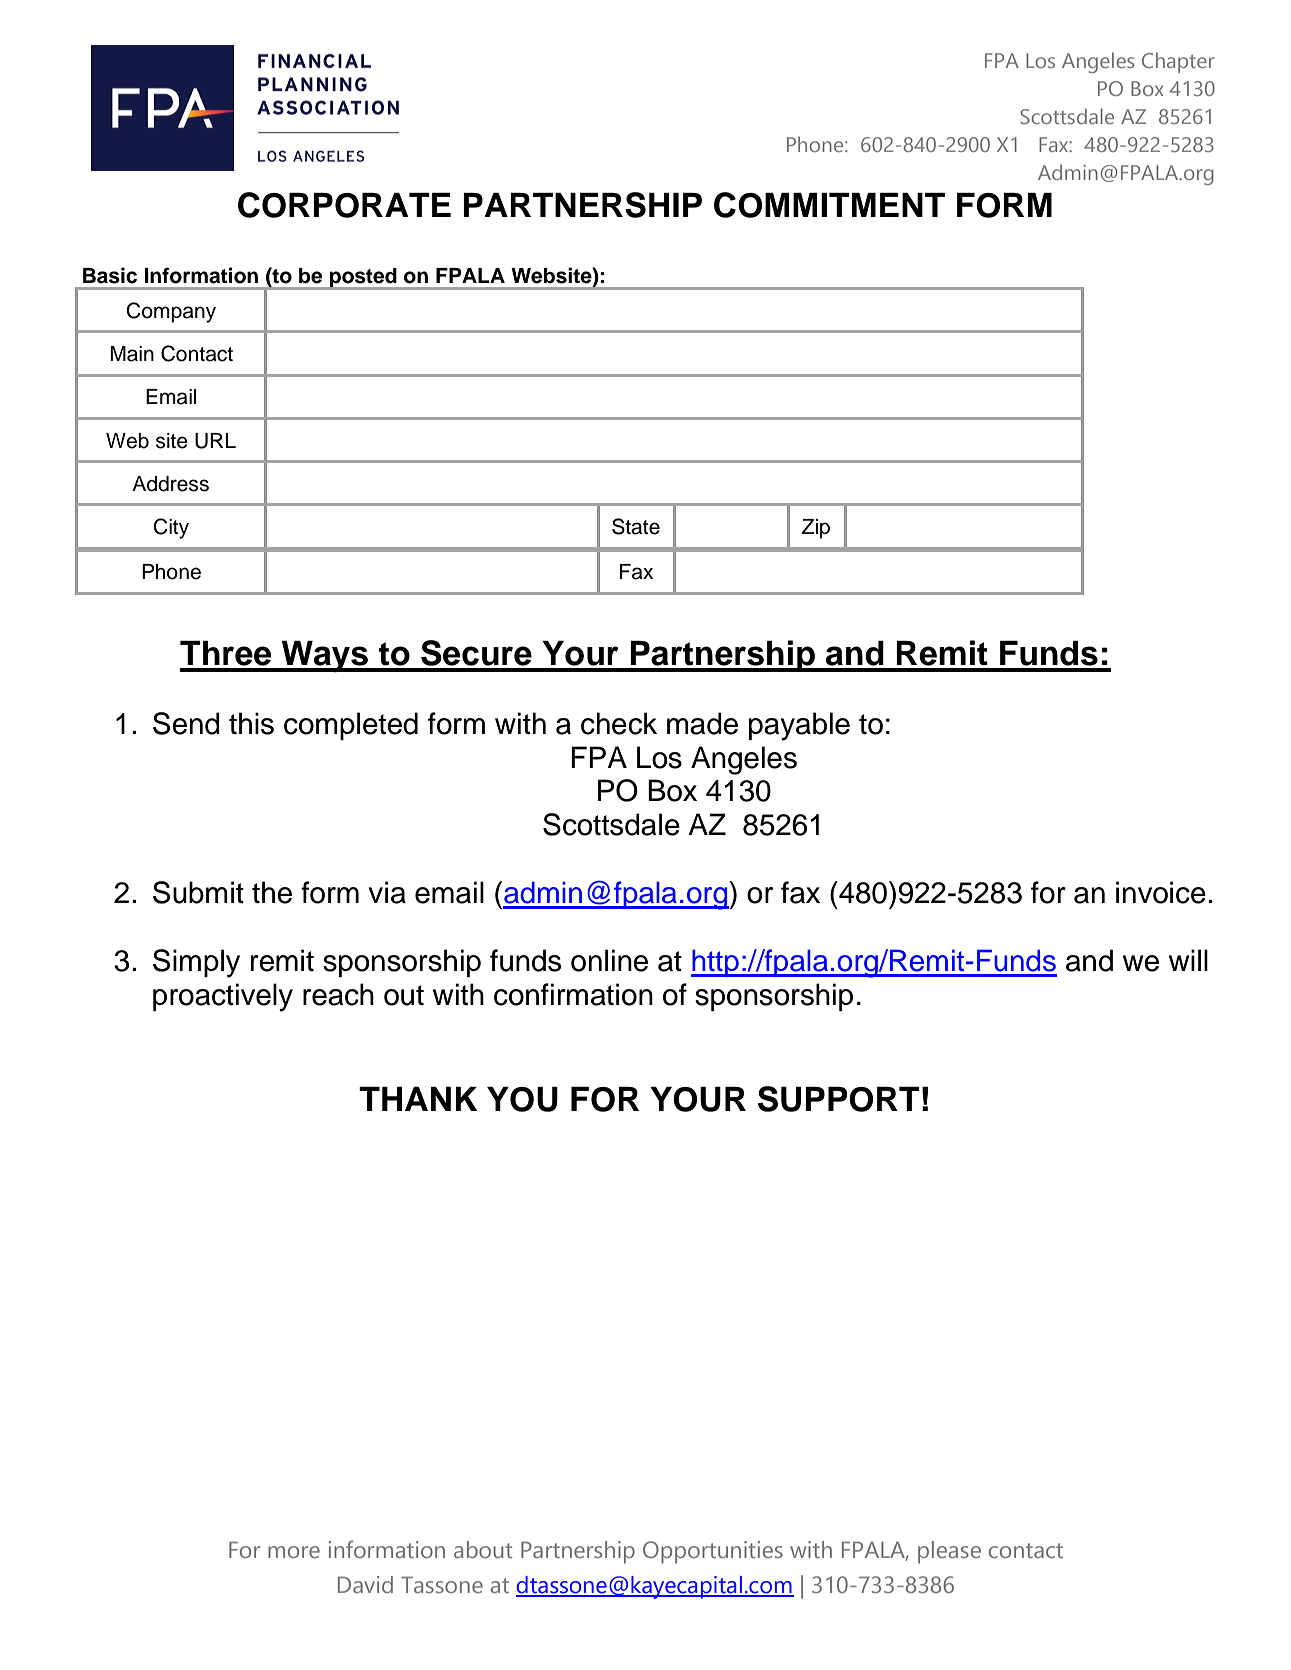 The height and width of the screenshot is (1670, 1291). What do you see at coordinates (294, 1552) in the screenshot?
I see `more` at bounding box center [294, 1552].
